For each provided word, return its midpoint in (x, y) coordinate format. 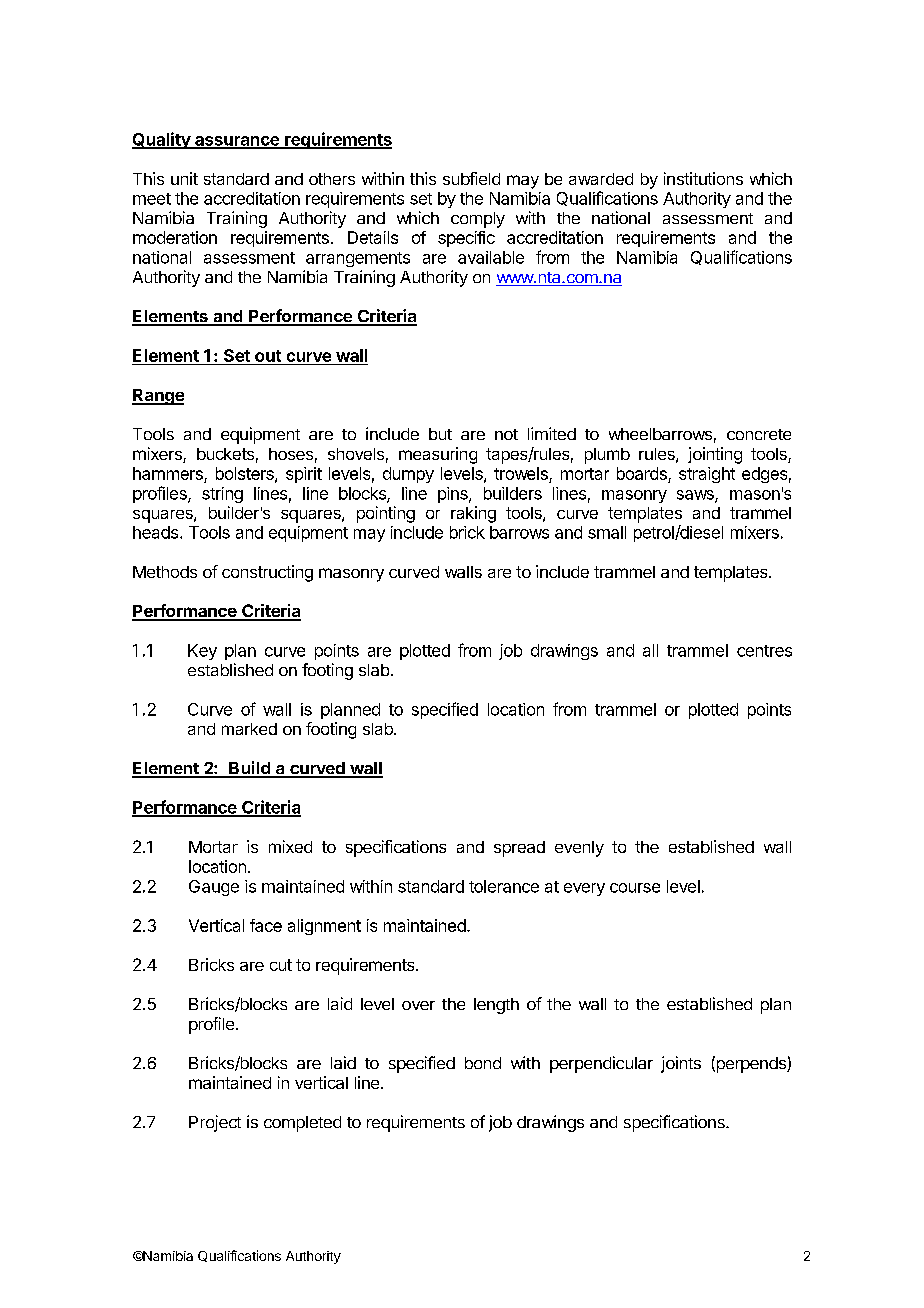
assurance (237, 142)
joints (681, 1064)
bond (483, 1063)
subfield (471, 178)
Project (215, 1123)
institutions (703, 178)
